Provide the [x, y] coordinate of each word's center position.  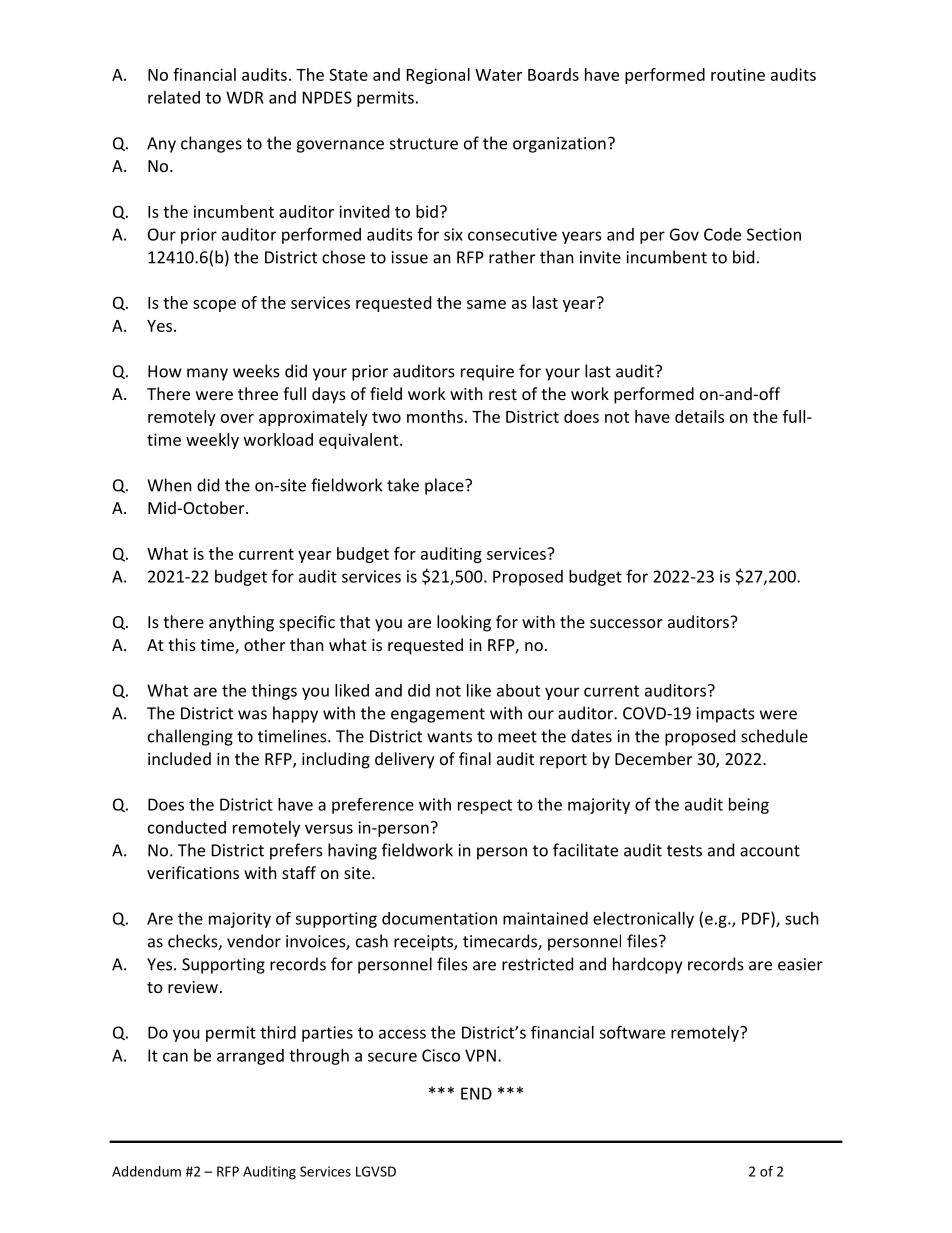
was [252, 715]
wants [449, 737]
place [445, 486]
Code [722, 234]
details [699, 416]
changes [211, 144]
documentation [439, 918]
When [169, 485]
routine [738, 74]
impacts [726, 715]
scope [214, 306]
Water [498, 75]
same [486, 304]
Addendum [146, 1171]
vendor [254, 941]
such [802, 918]
